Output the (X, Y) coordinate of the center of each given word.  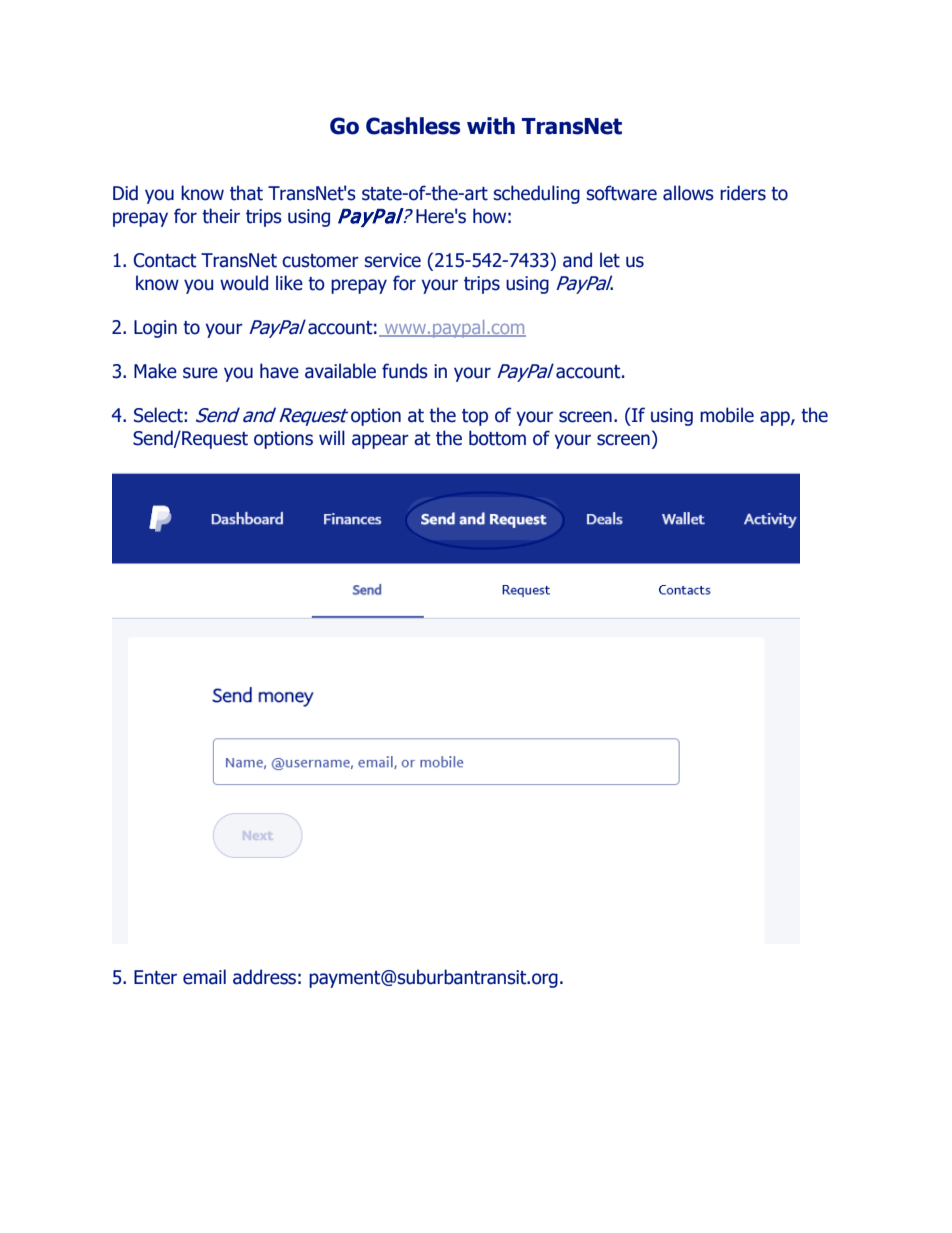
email (204, 977)
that (246, 193)
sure (200, 373)
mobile (727, 415)
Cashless (413, 126)
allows (688, 193)
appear (380, 441)
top (475, 417)
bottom (497, 438)
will (332, 437)
